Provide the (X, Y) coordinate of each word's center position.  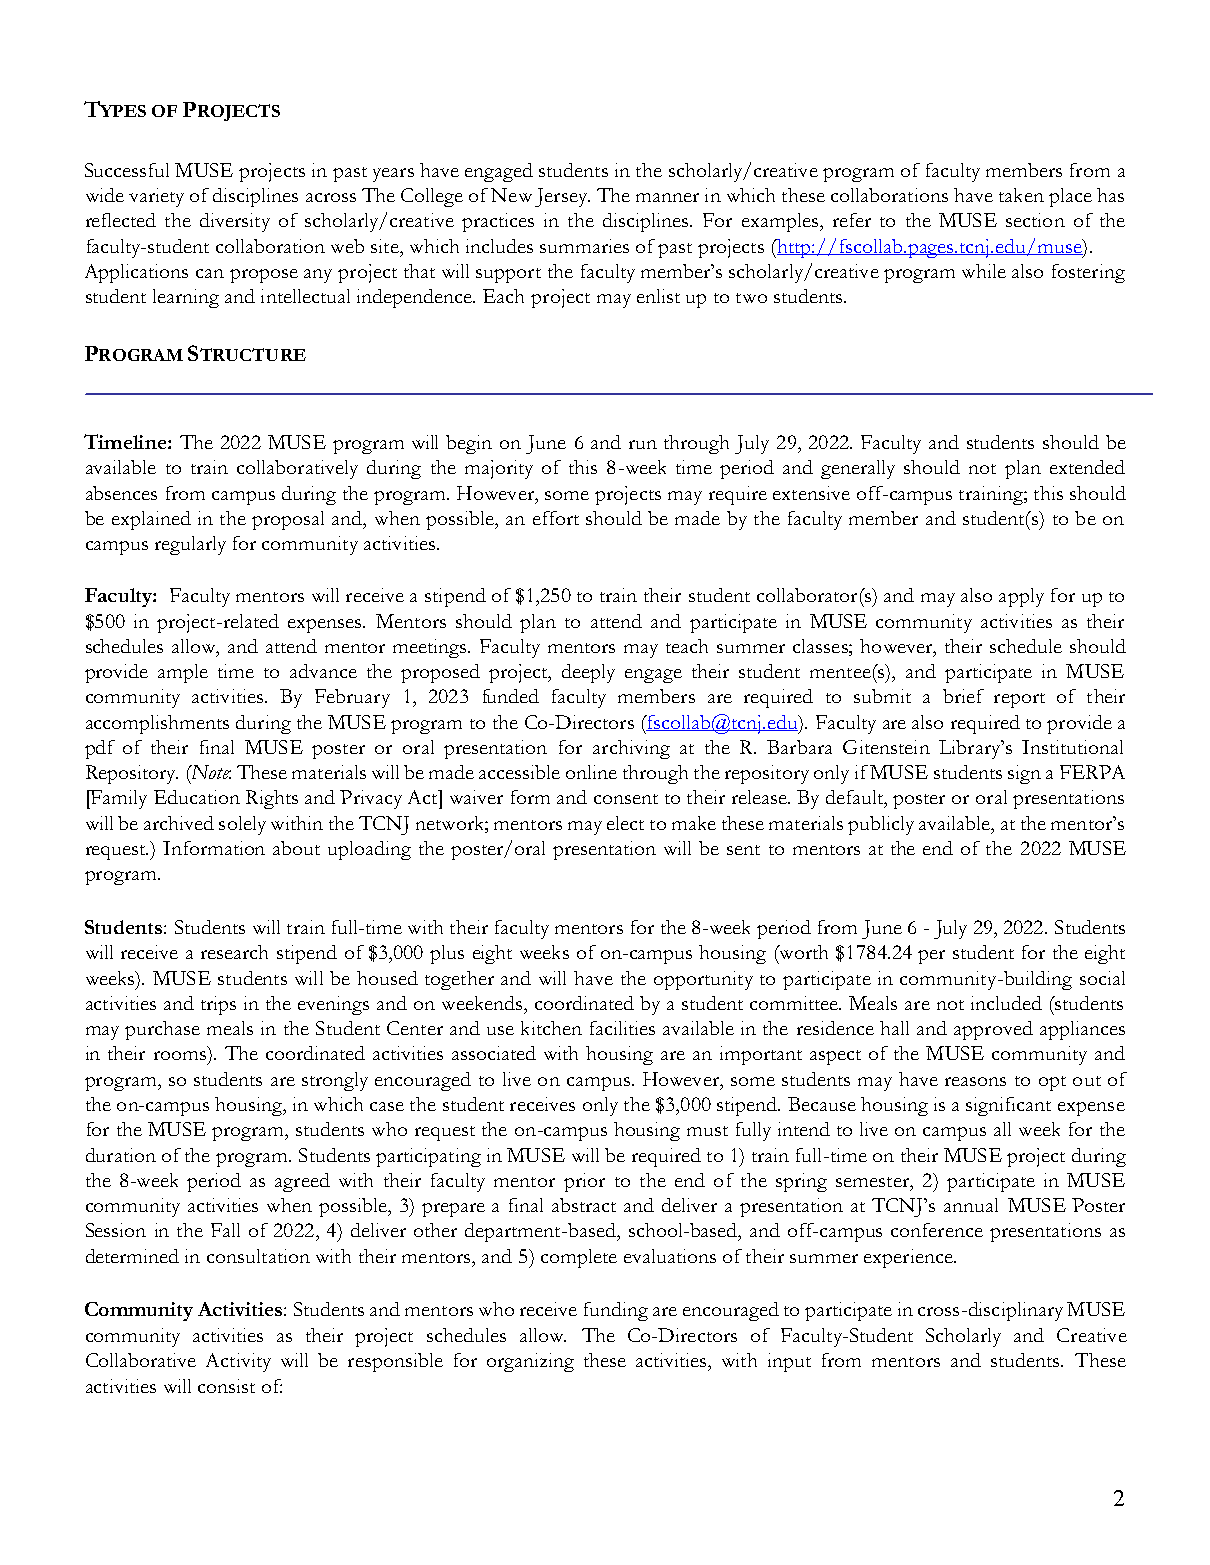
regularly (190, 545)
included (1006, 1003)
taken (1021, 195)
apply (1021, 597)
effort (556, 518)
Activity (238, 1362)
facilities (622, 1028)
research (234, 952)
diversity (235, 222)
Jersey (562, 197)
